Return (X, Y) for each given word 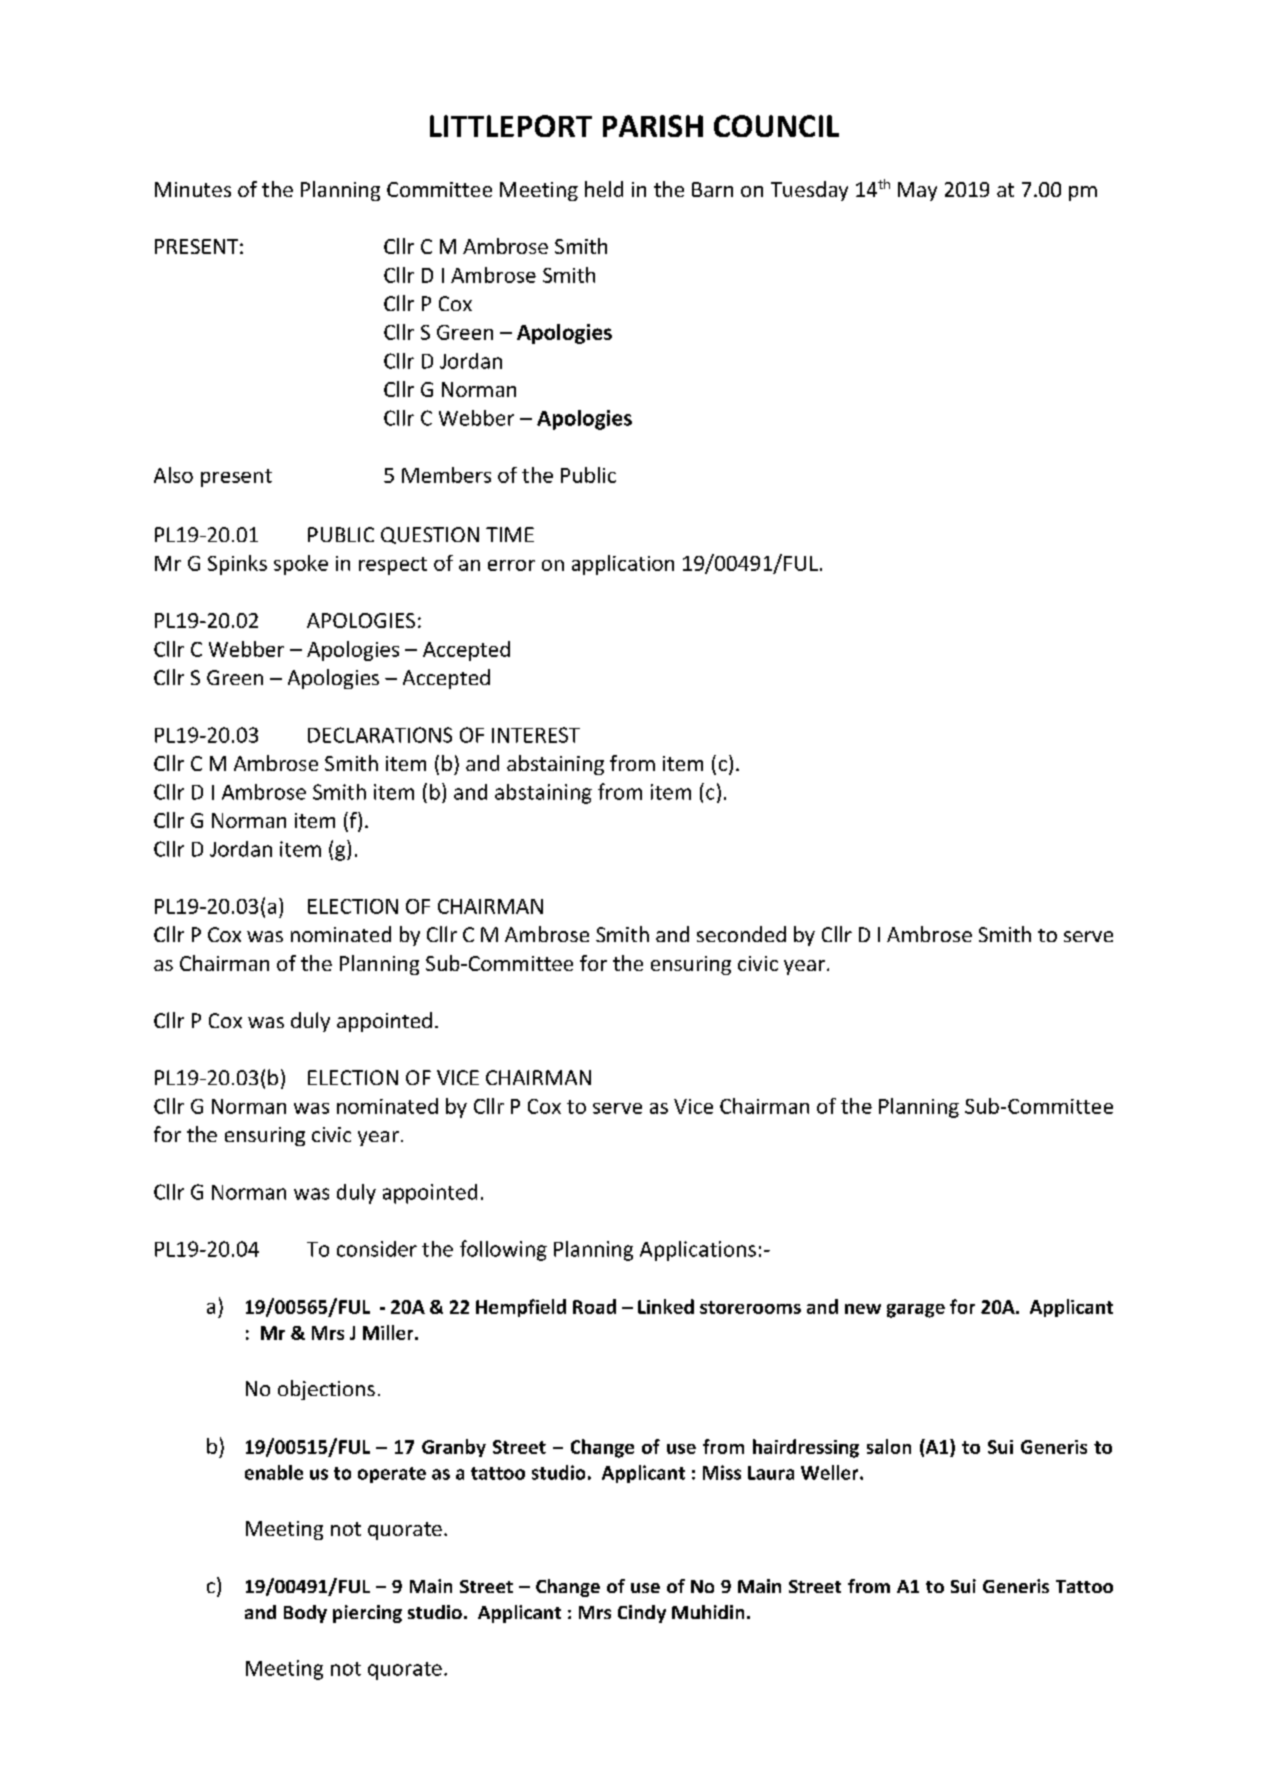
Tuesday (809, 191)
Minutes (193, 189)
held (604, 189)
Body (305, 1614)
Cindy (642, 1614)
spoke (301, 565)
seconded (741, 934)
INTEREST (536, 735)
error (511, 565)
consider (377, 1249)
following (503, 1250)
